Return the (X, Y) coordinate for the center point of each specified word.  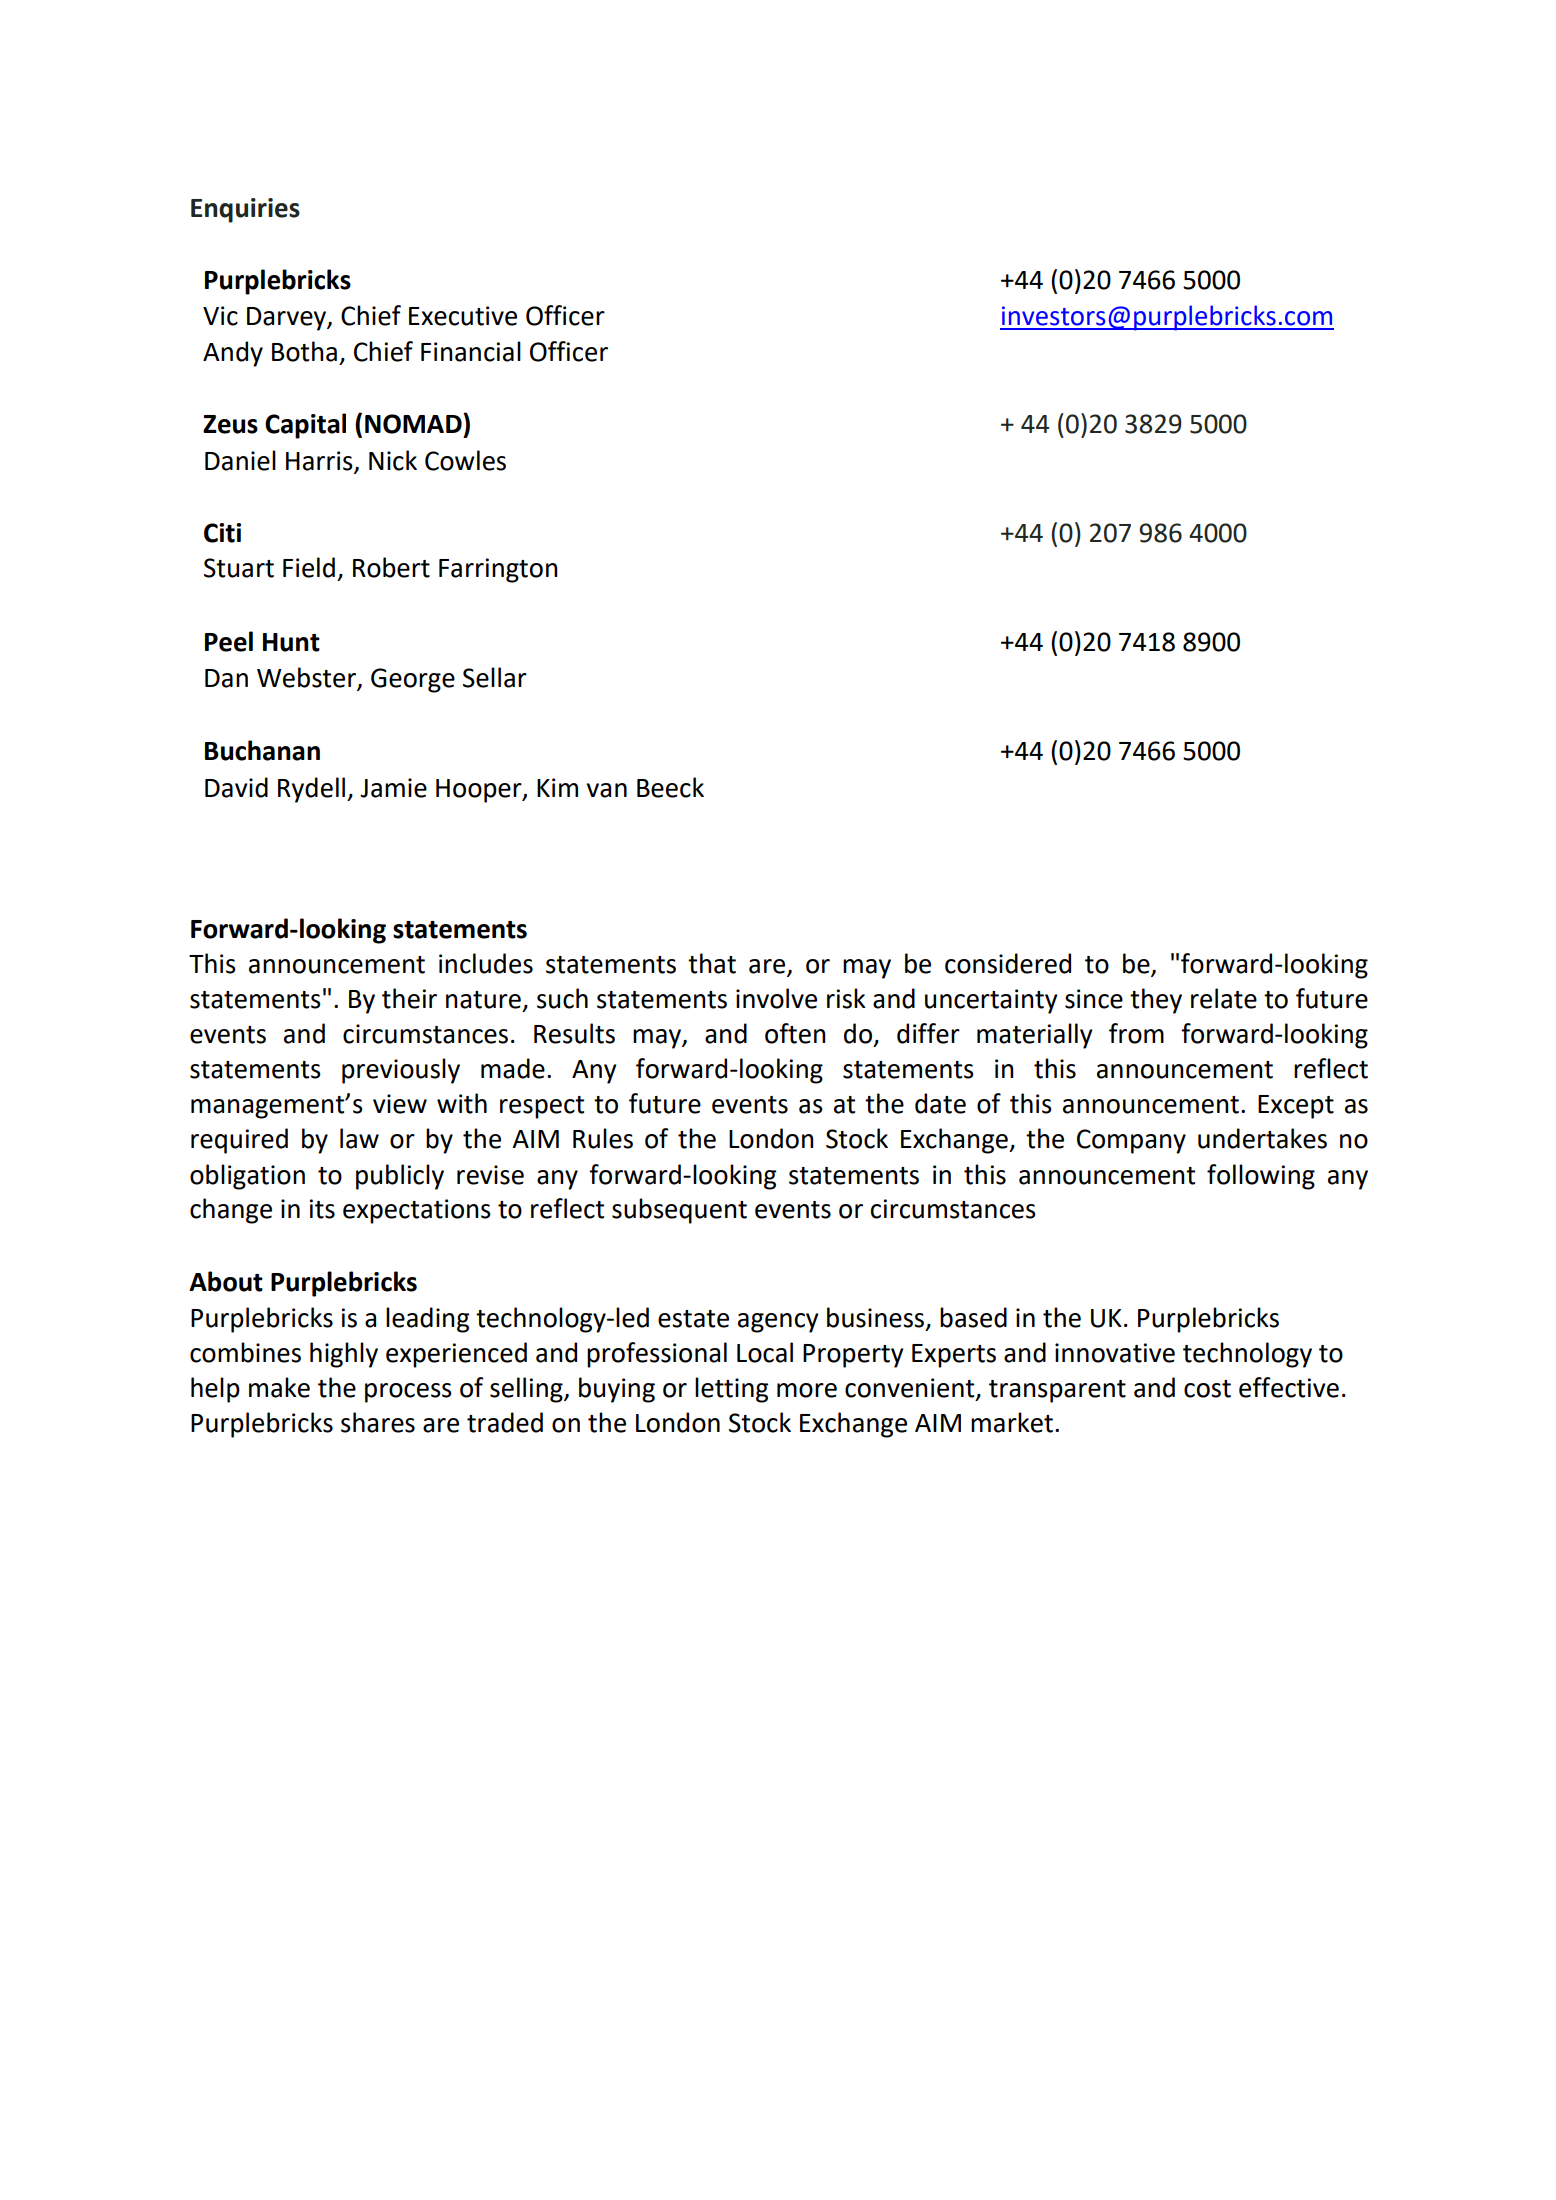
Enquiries (245, 210)
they (1156, 1001)
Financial (471, 351)
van (607, 790)
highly (344, 1355)
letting (731, 1390)
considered (1008, 963)
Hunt (291, 642)
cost (1207, 1389)
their (409, 998)
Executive (463, 316)
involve (776, 998)
